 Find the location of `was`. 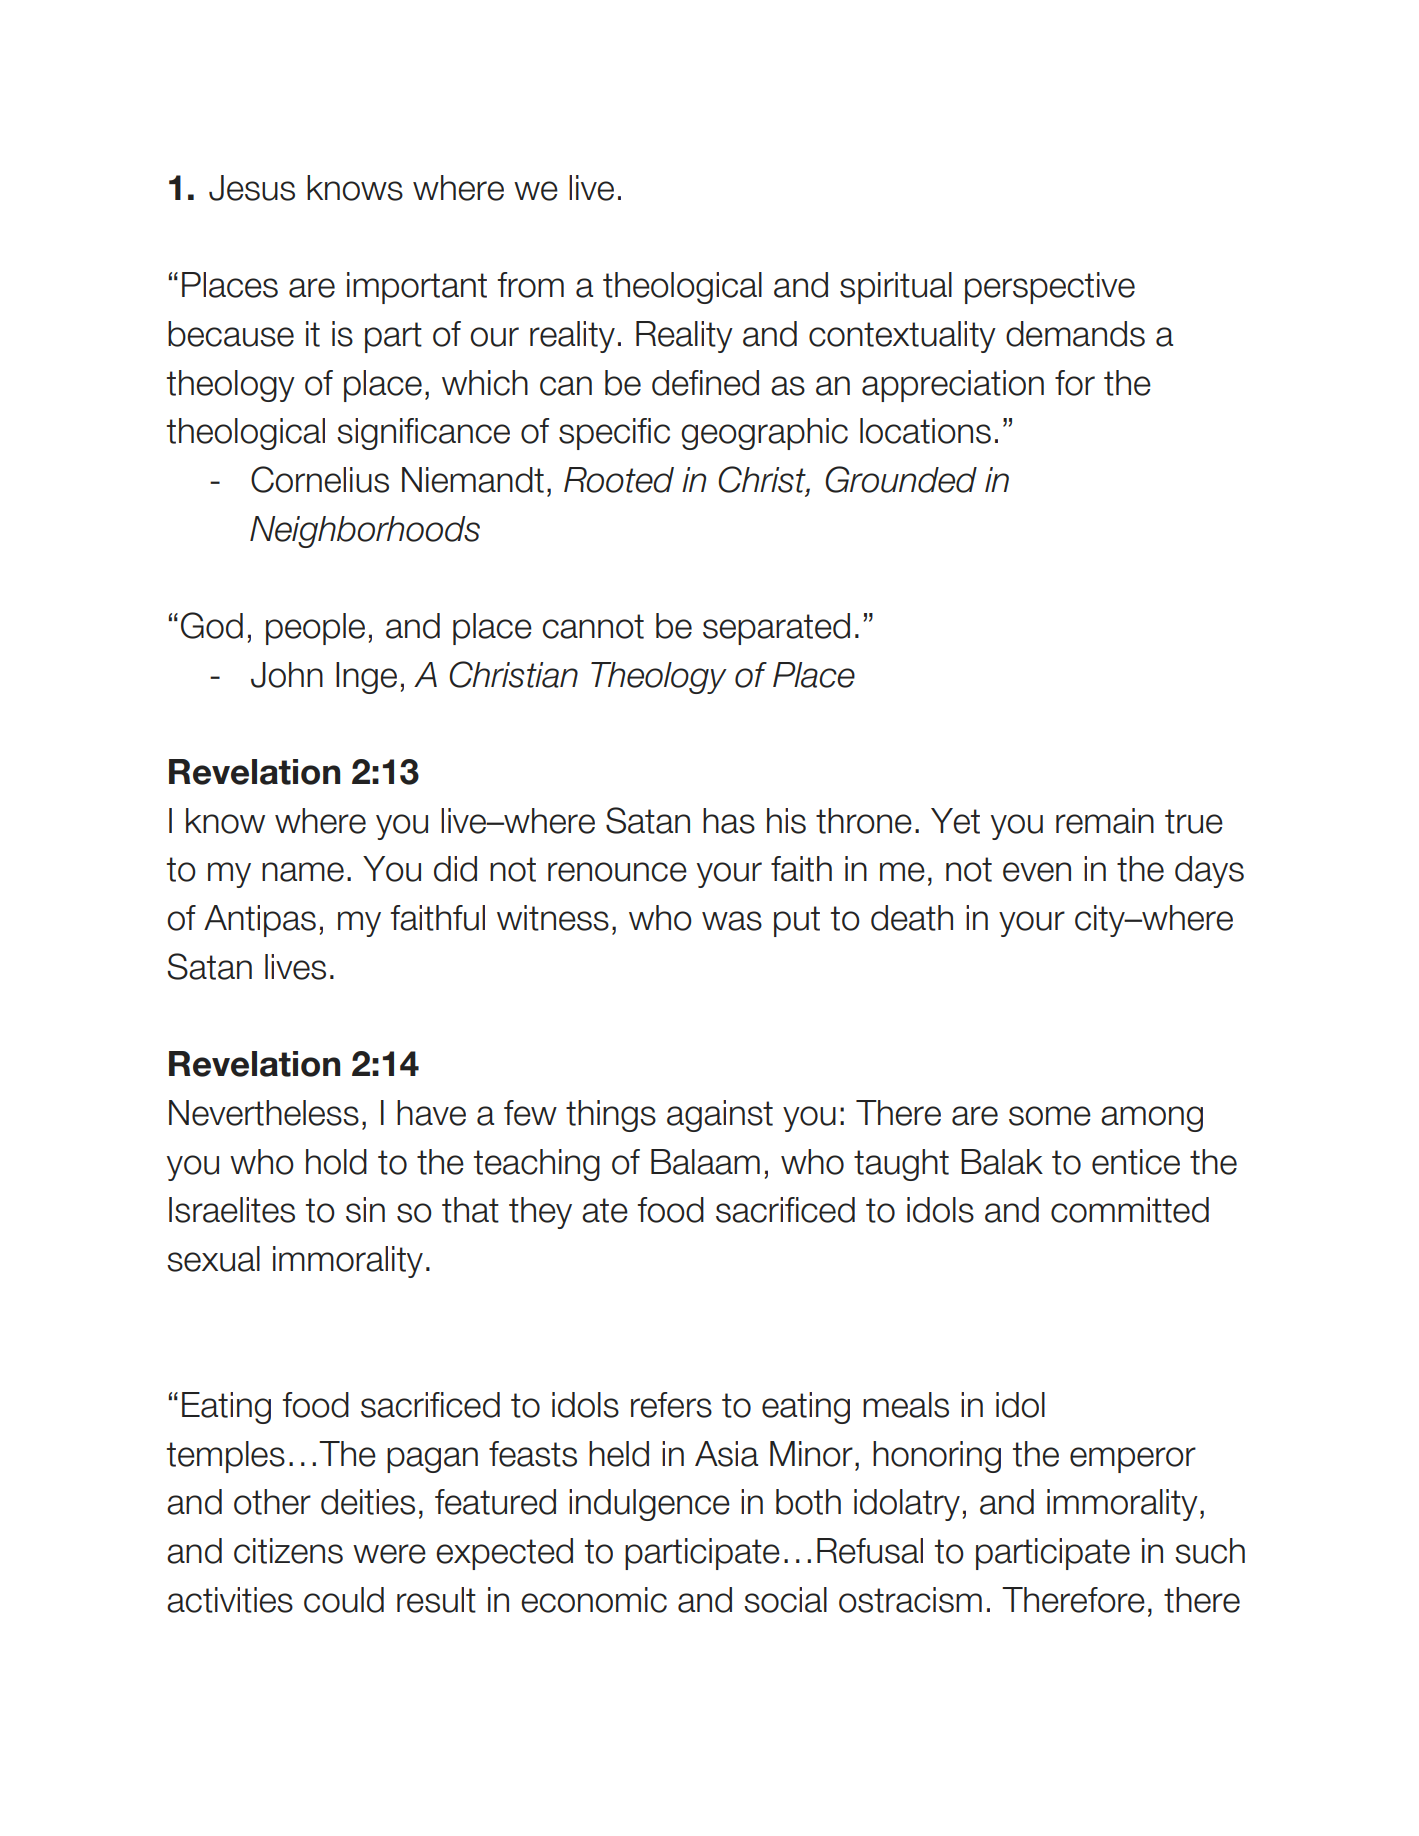

was is located at coordinates (732, 921).
